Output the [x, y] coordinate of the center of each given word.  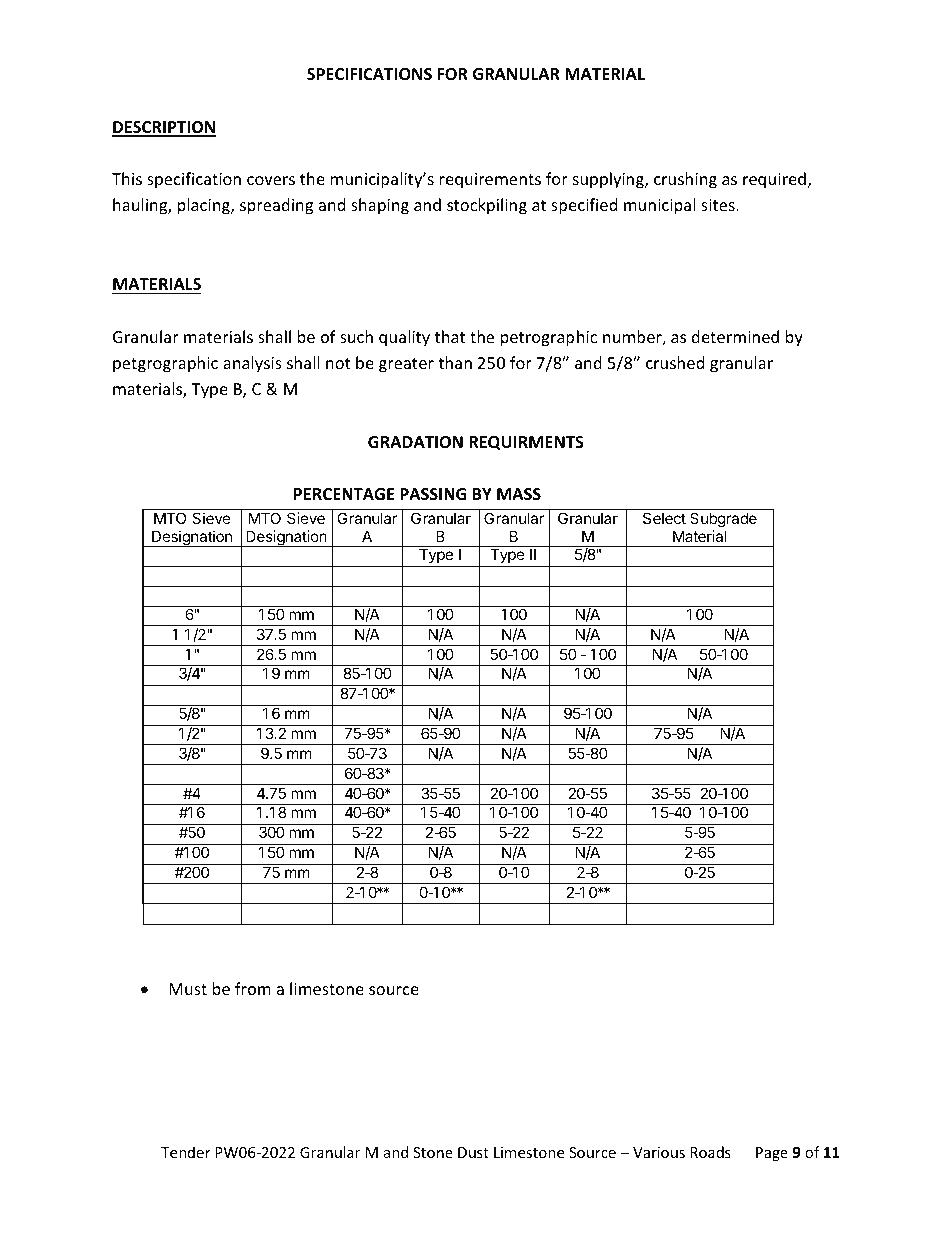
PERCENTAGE [344, 494]
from [253, 988]
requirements [490, 181]
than [455, 362]
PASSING [433, 494]
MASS [519, 494]
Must [188, 989]
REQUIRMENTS [526, 443]
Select [664, 518]
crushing [685, 180]
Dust [473, 1152]
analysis [252, 364]
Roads [710, 1152]
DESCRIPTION [164, 128]
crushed [675, 362]
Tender [186, 1152]
